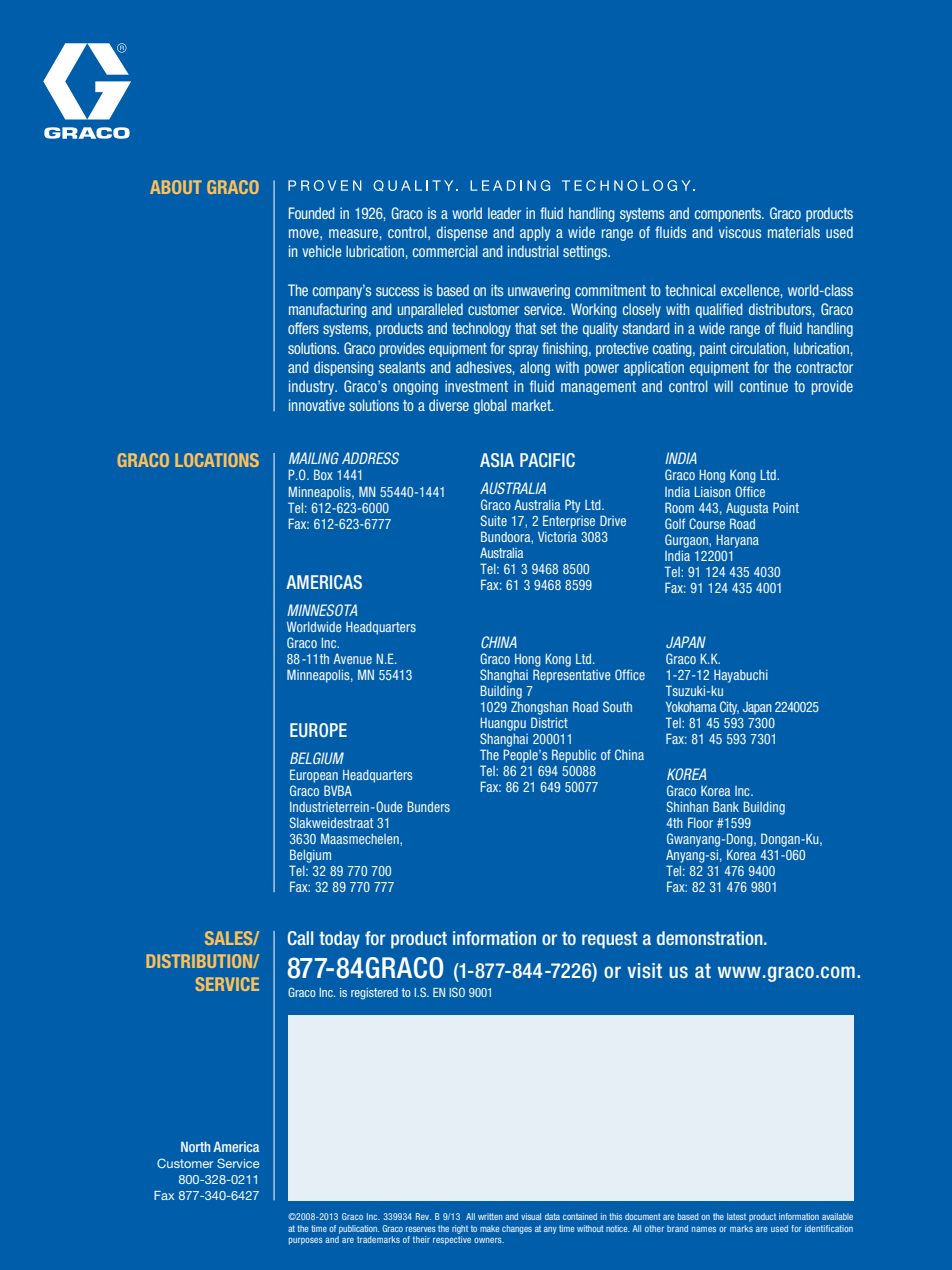  What do you see at coordinates (490, 1216) in the page?
I see `written` at bounding box center [490, 1216].
